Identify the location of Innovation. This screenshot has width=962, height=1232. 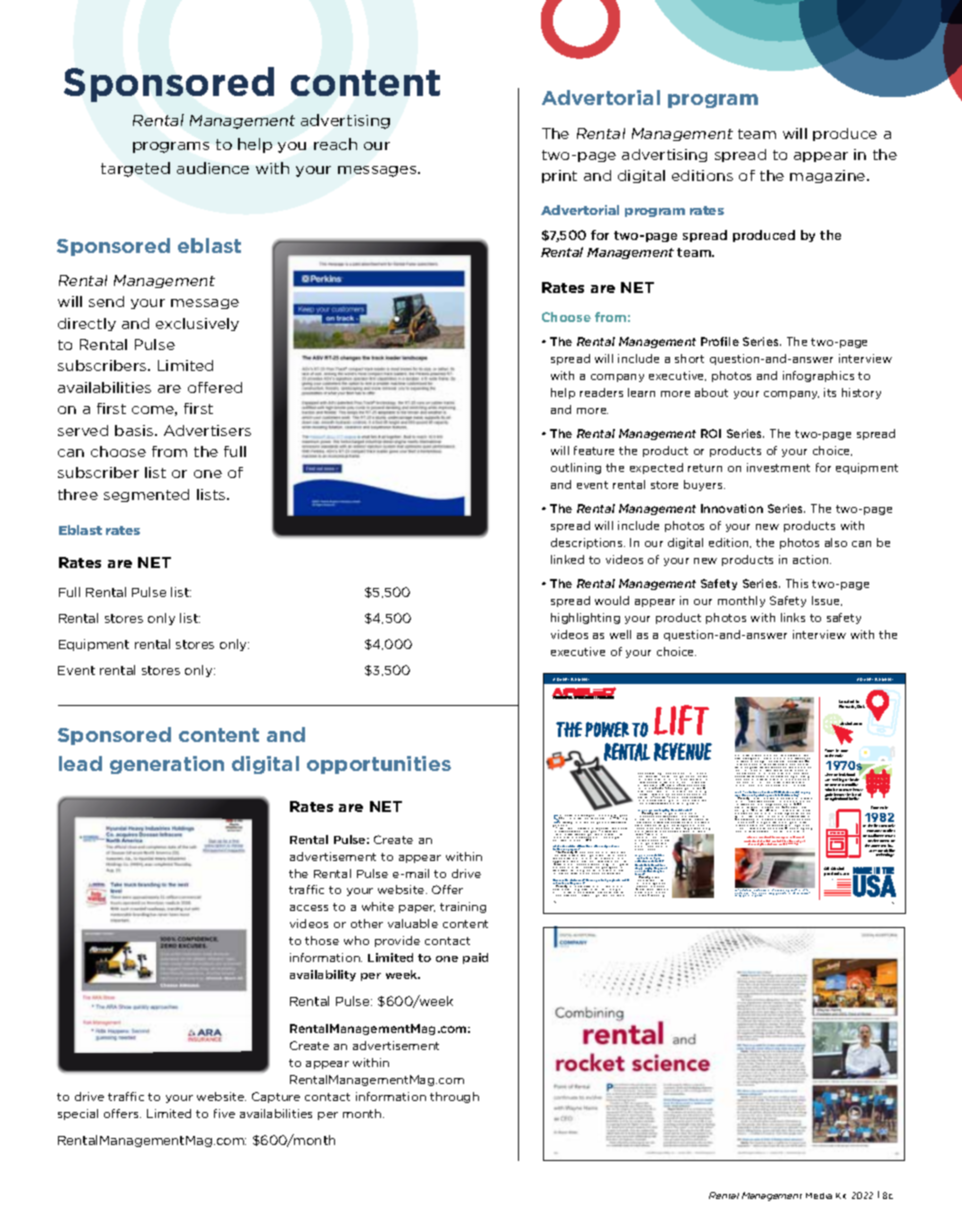
(732, 508).
